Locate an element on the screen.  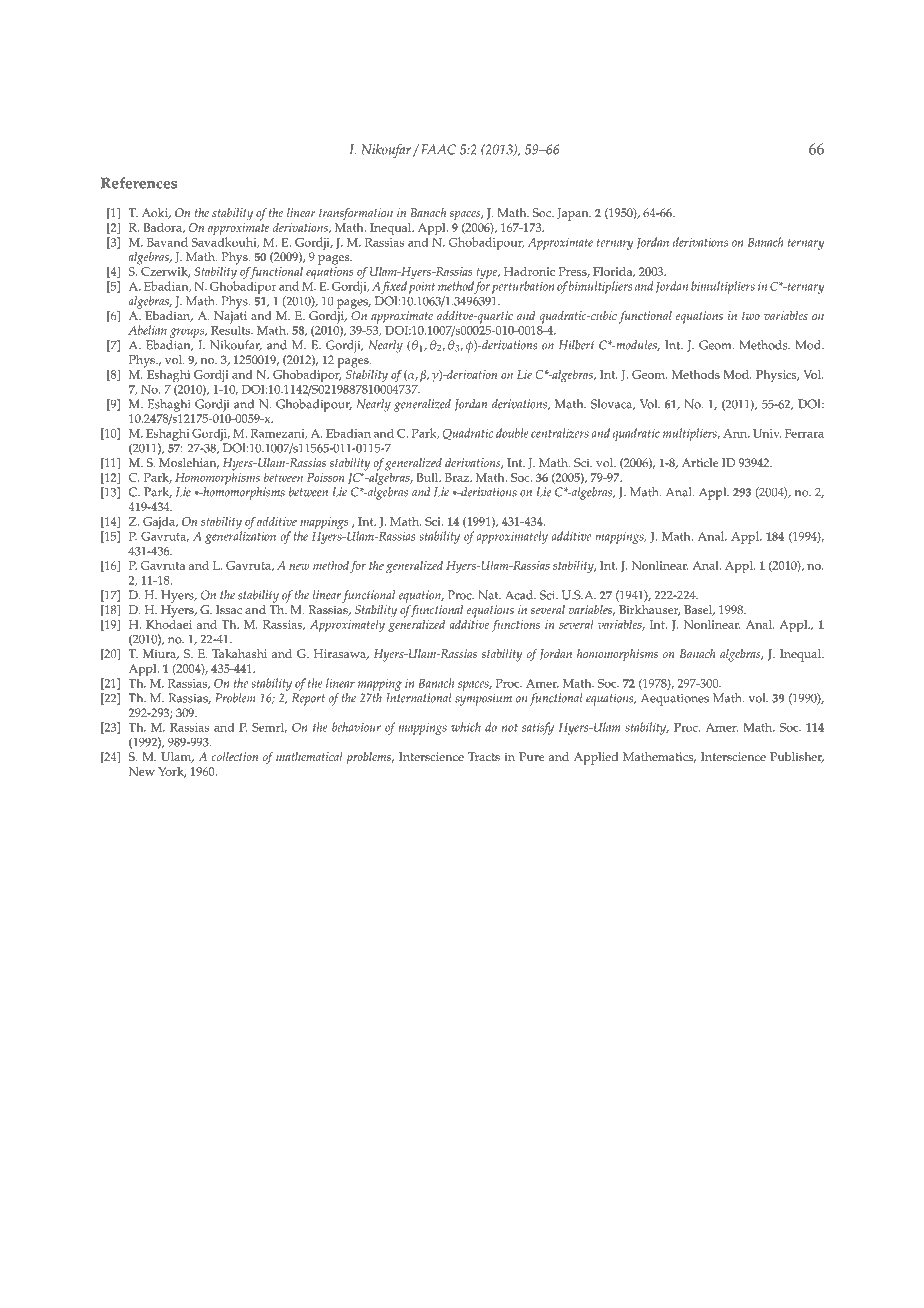
Florida is located at coordinates (614, 272).
